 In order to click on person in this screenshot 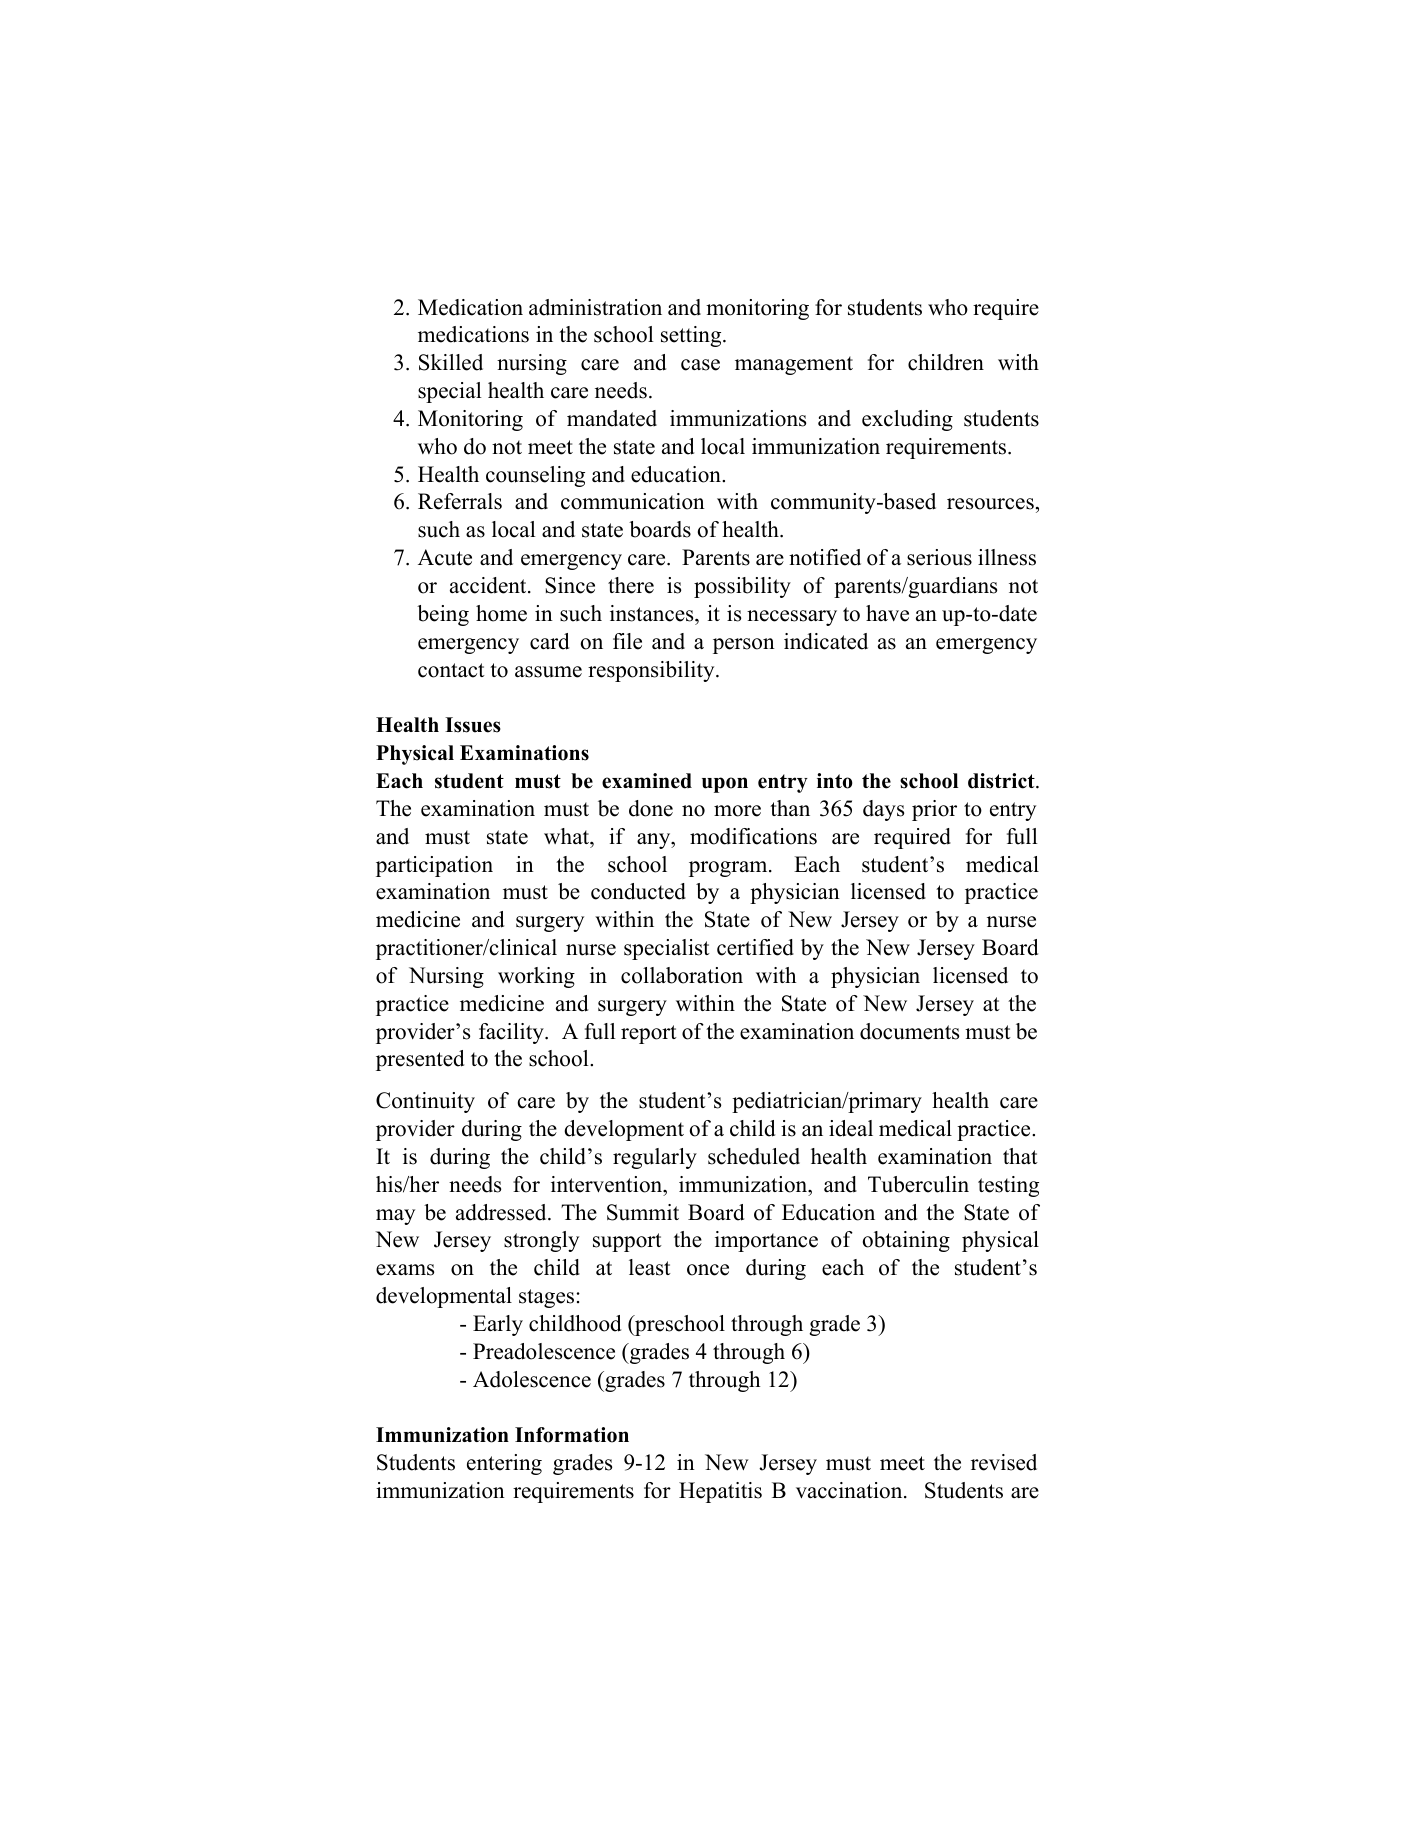, I will do `click(744, 646)`.
